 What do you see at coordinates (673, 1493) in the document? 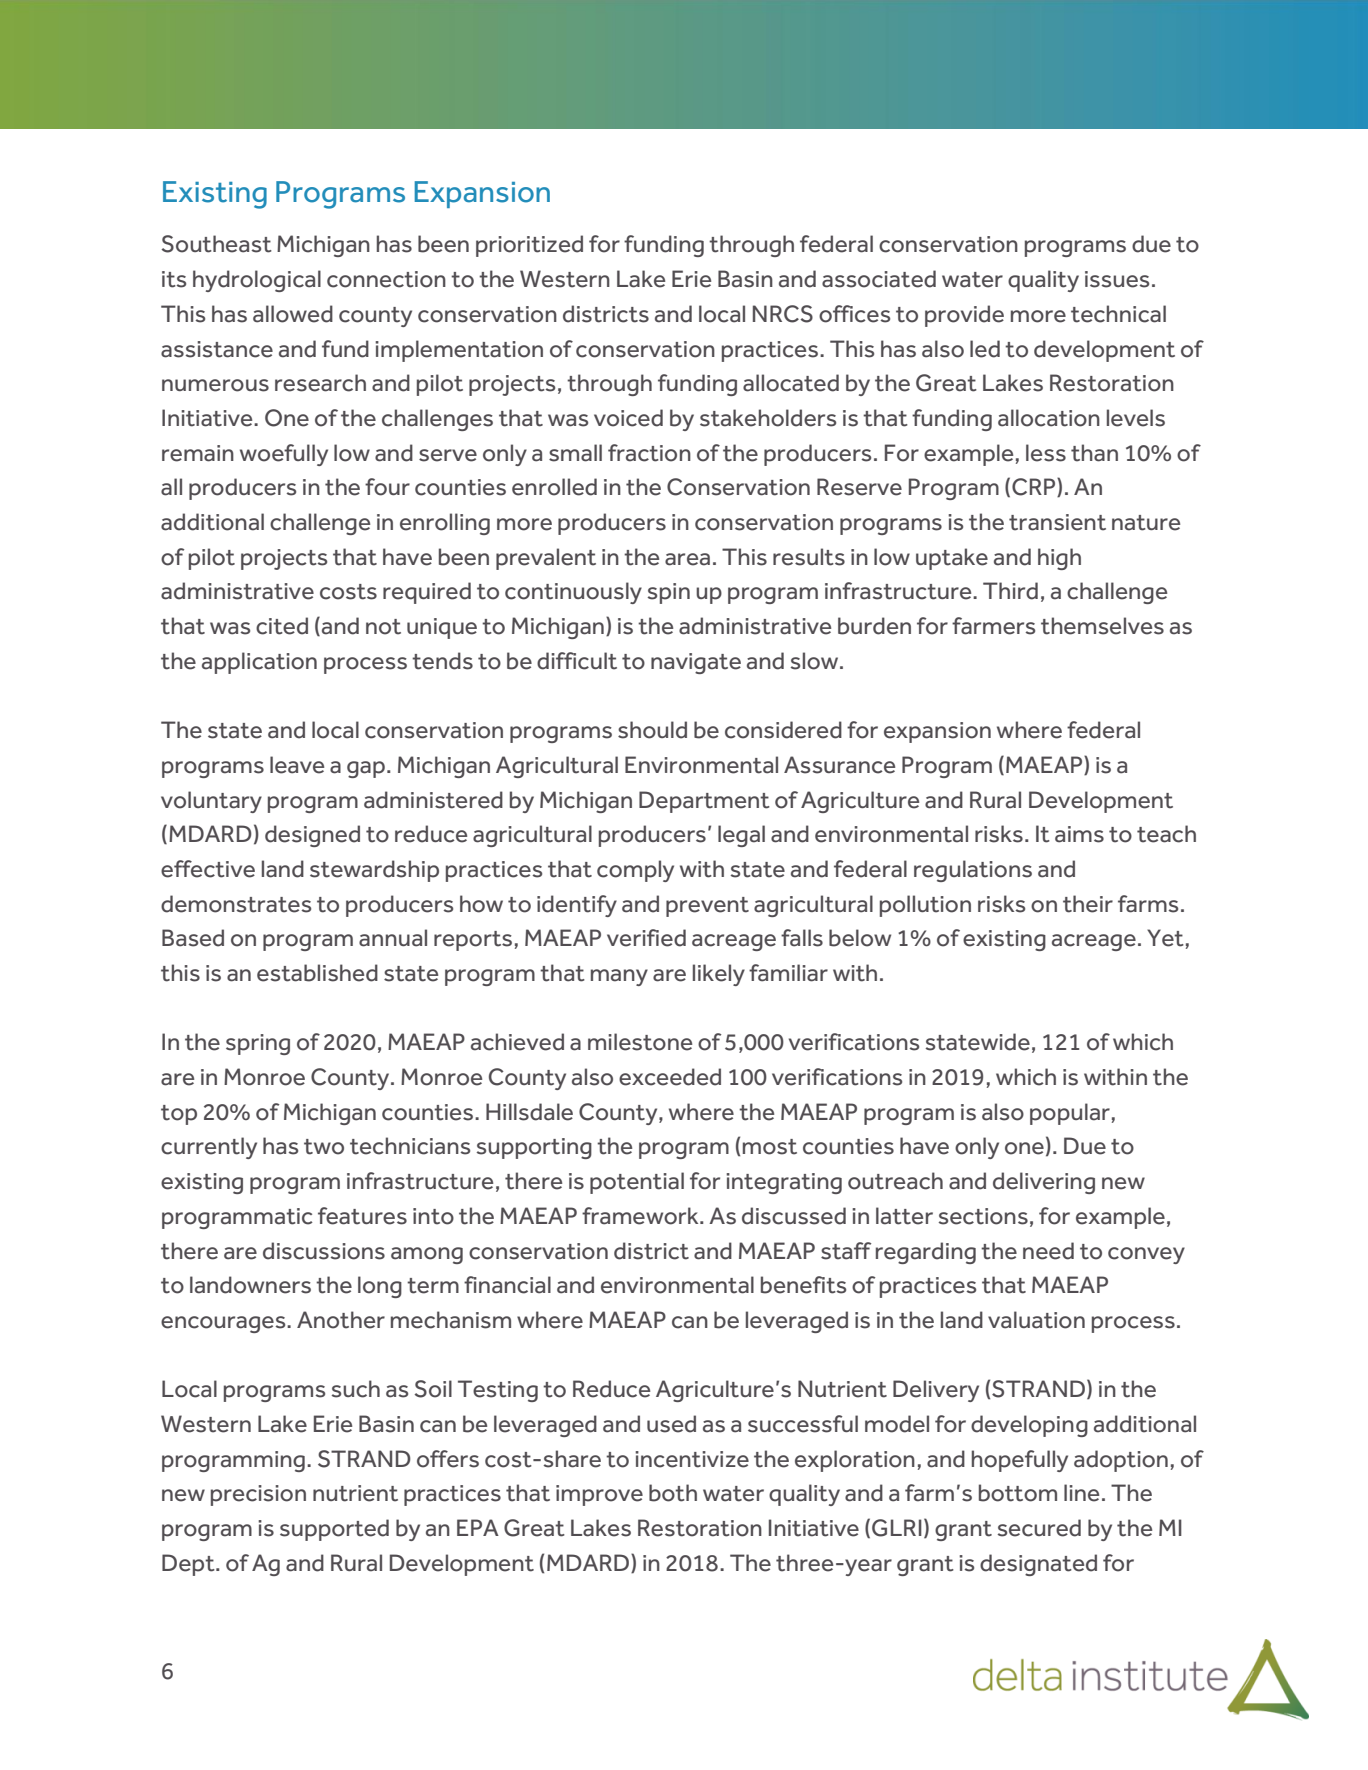
I see `both` at bounding box center [673, 1493].
